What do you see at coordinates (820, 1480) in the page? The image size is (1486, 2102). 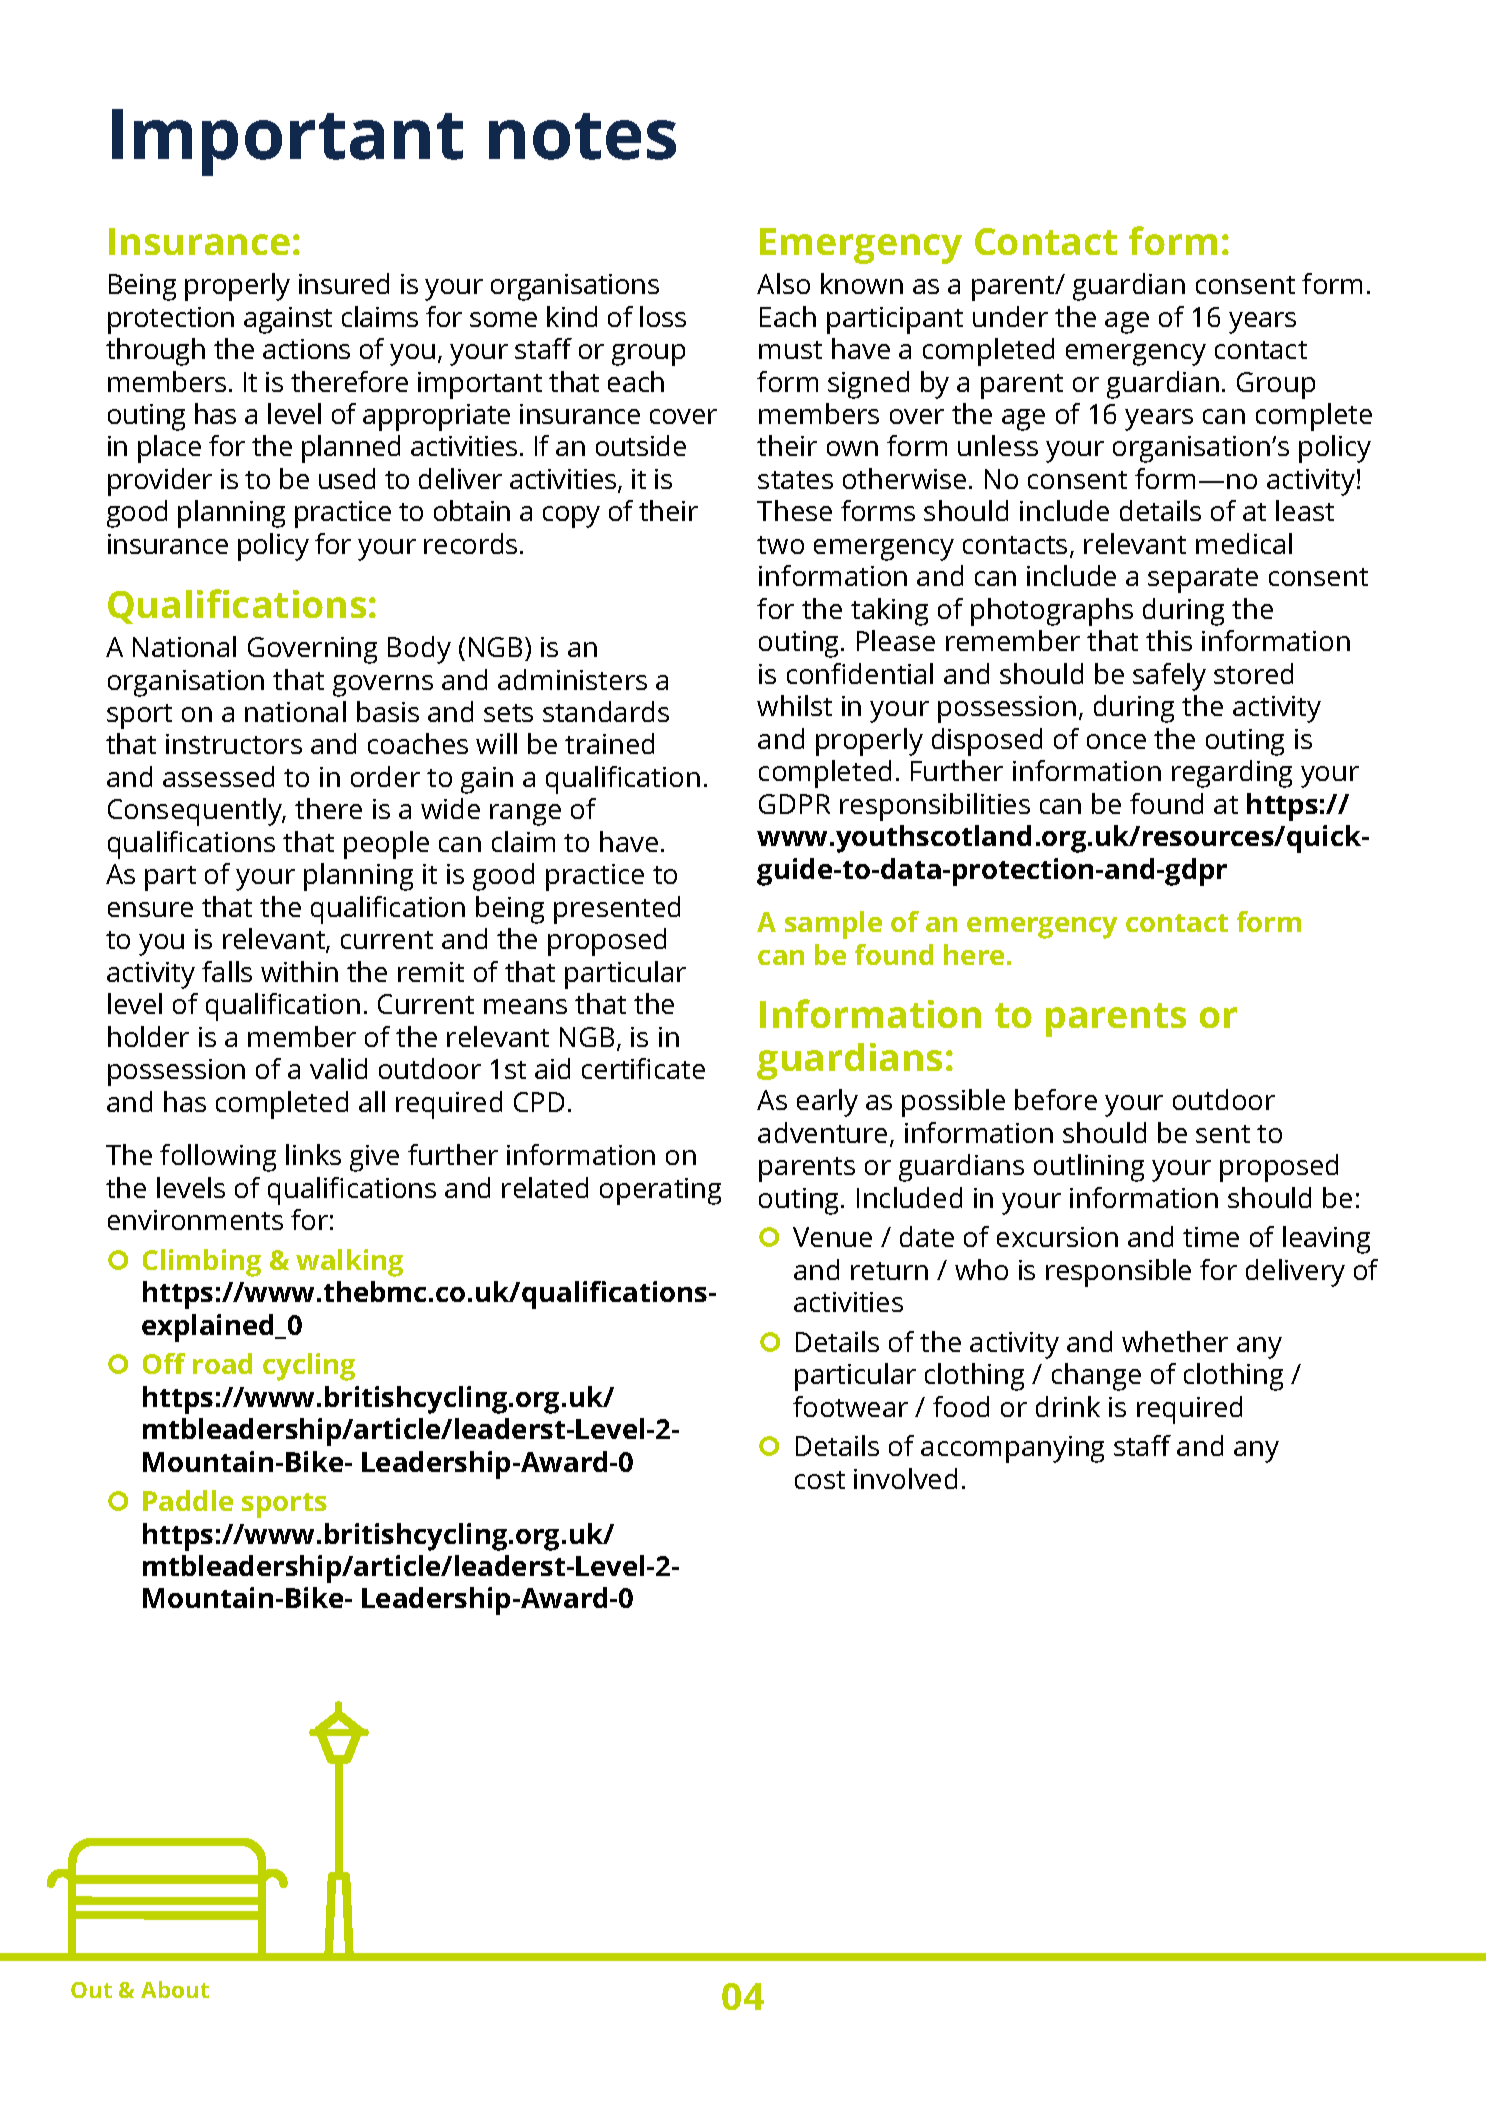 I see `cost` at bounding box center [820, 1480].
